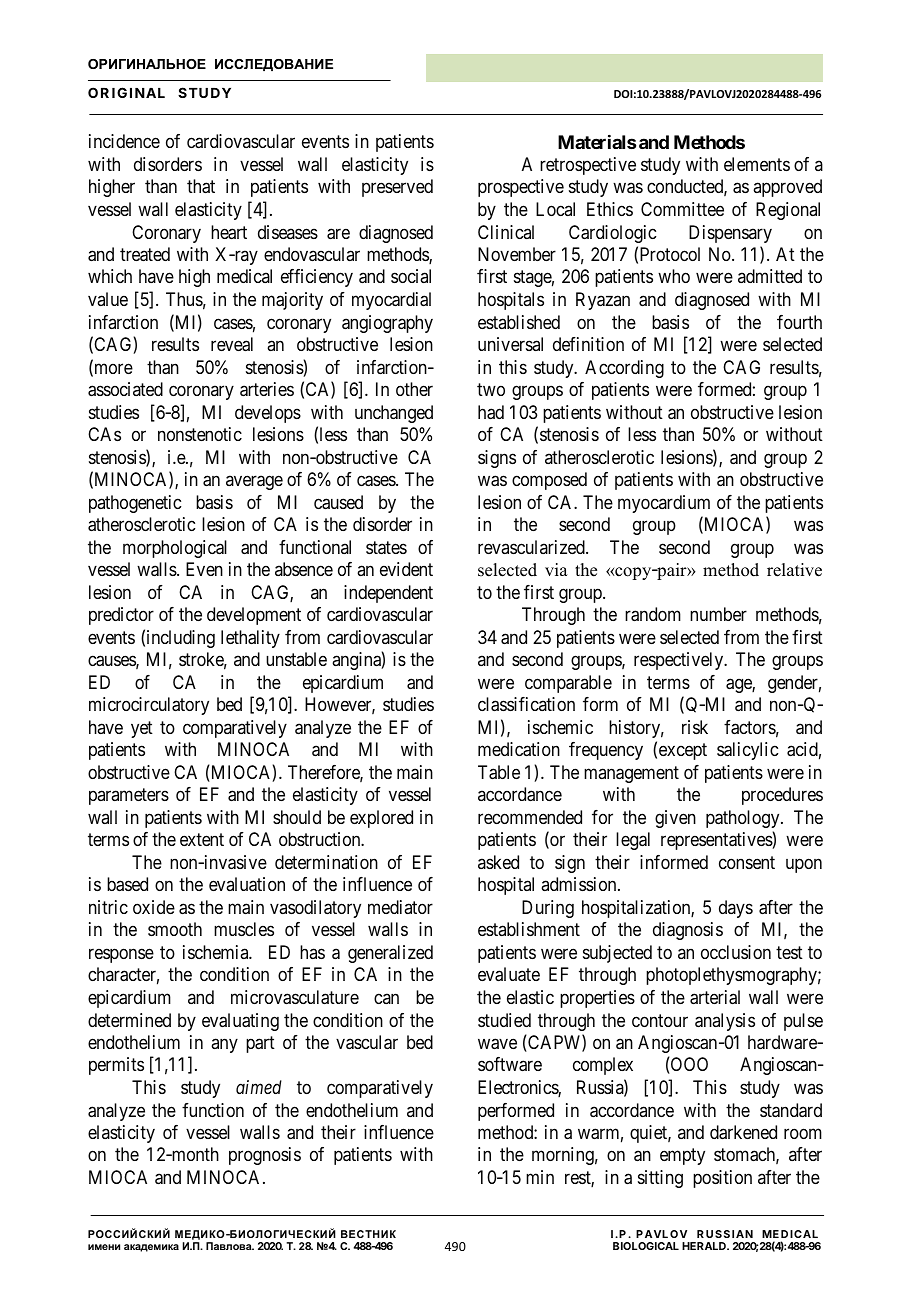  What do you see at coordinates (526, 704) in the page?
I see `classification` at bounding box center [526, 704].
